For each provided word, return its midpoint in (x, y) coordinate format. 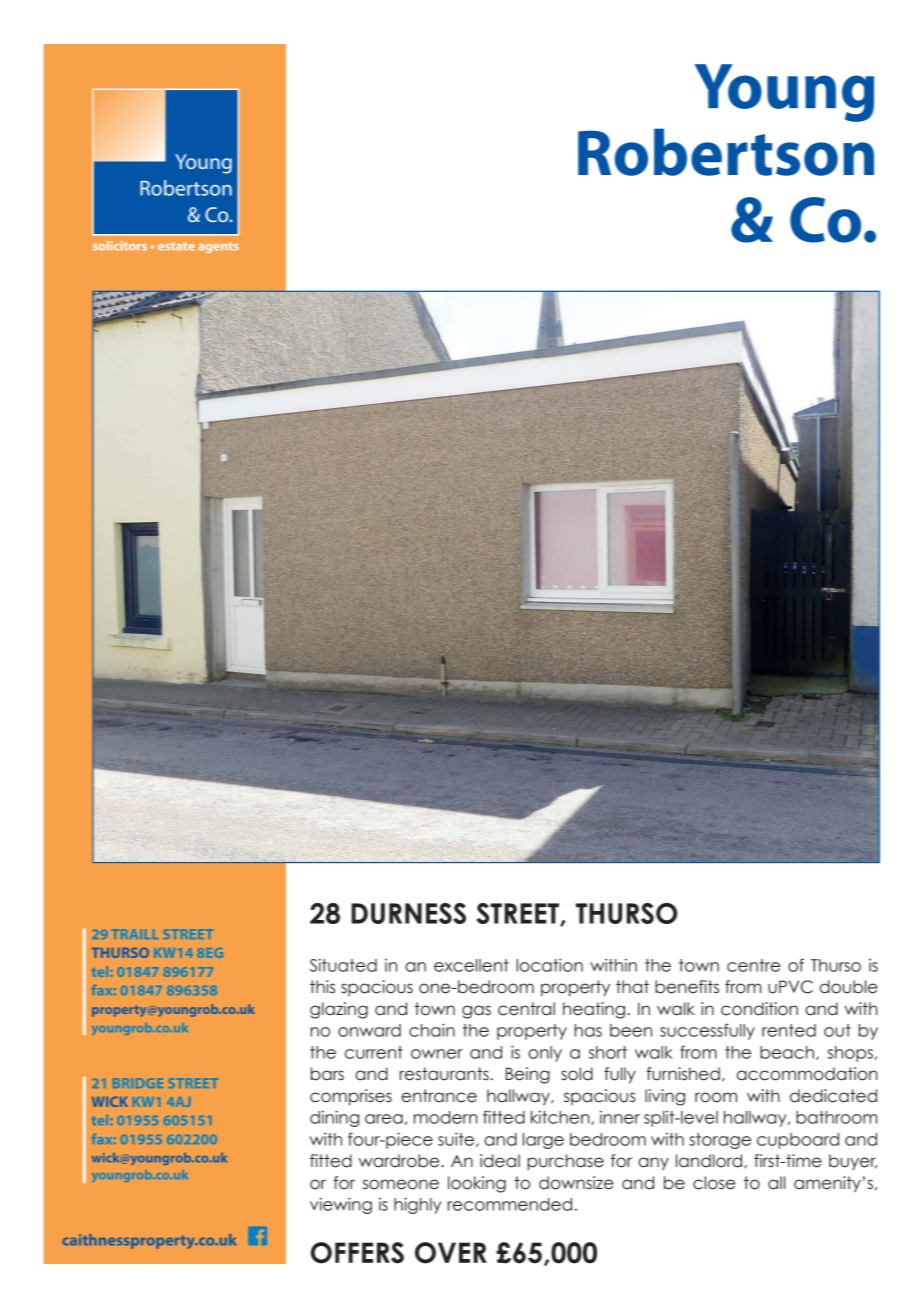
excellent (471, 965)
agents (218, 247)
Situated (343, 965)
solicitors (120, 246)
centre (753, 965)
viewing (341, 1205)
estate (176, 246)
